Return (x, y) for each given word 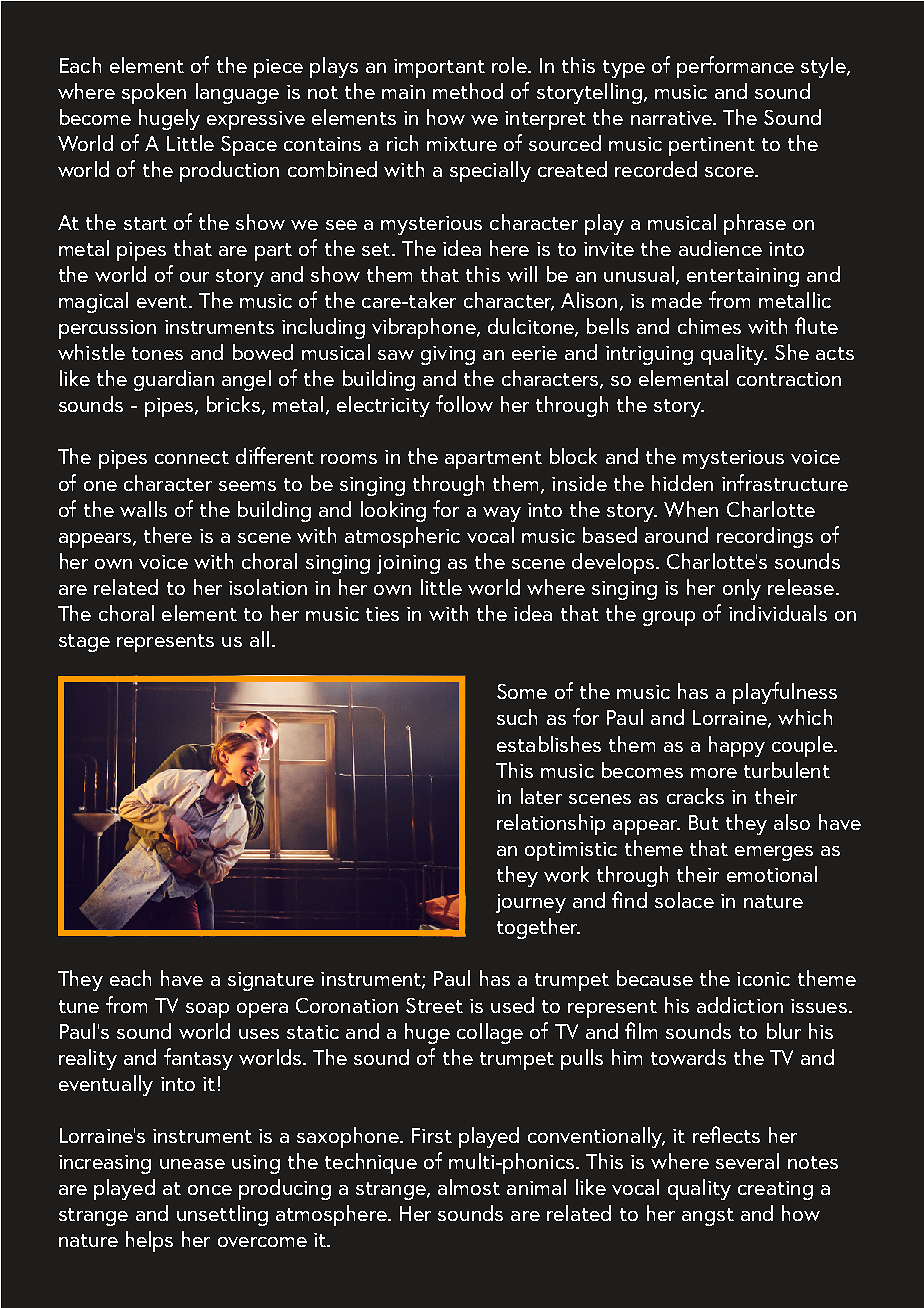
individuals (778, 613)
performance (735, 67)
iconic (763, 979)
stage (84, 643)
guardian (174, 380)
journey (531, 903)
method (468, 91)
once (210, 1190)
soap (207, 1010)
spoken (154, 93)
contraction (789, 379)
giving (448, 355)
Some (522, 691)
